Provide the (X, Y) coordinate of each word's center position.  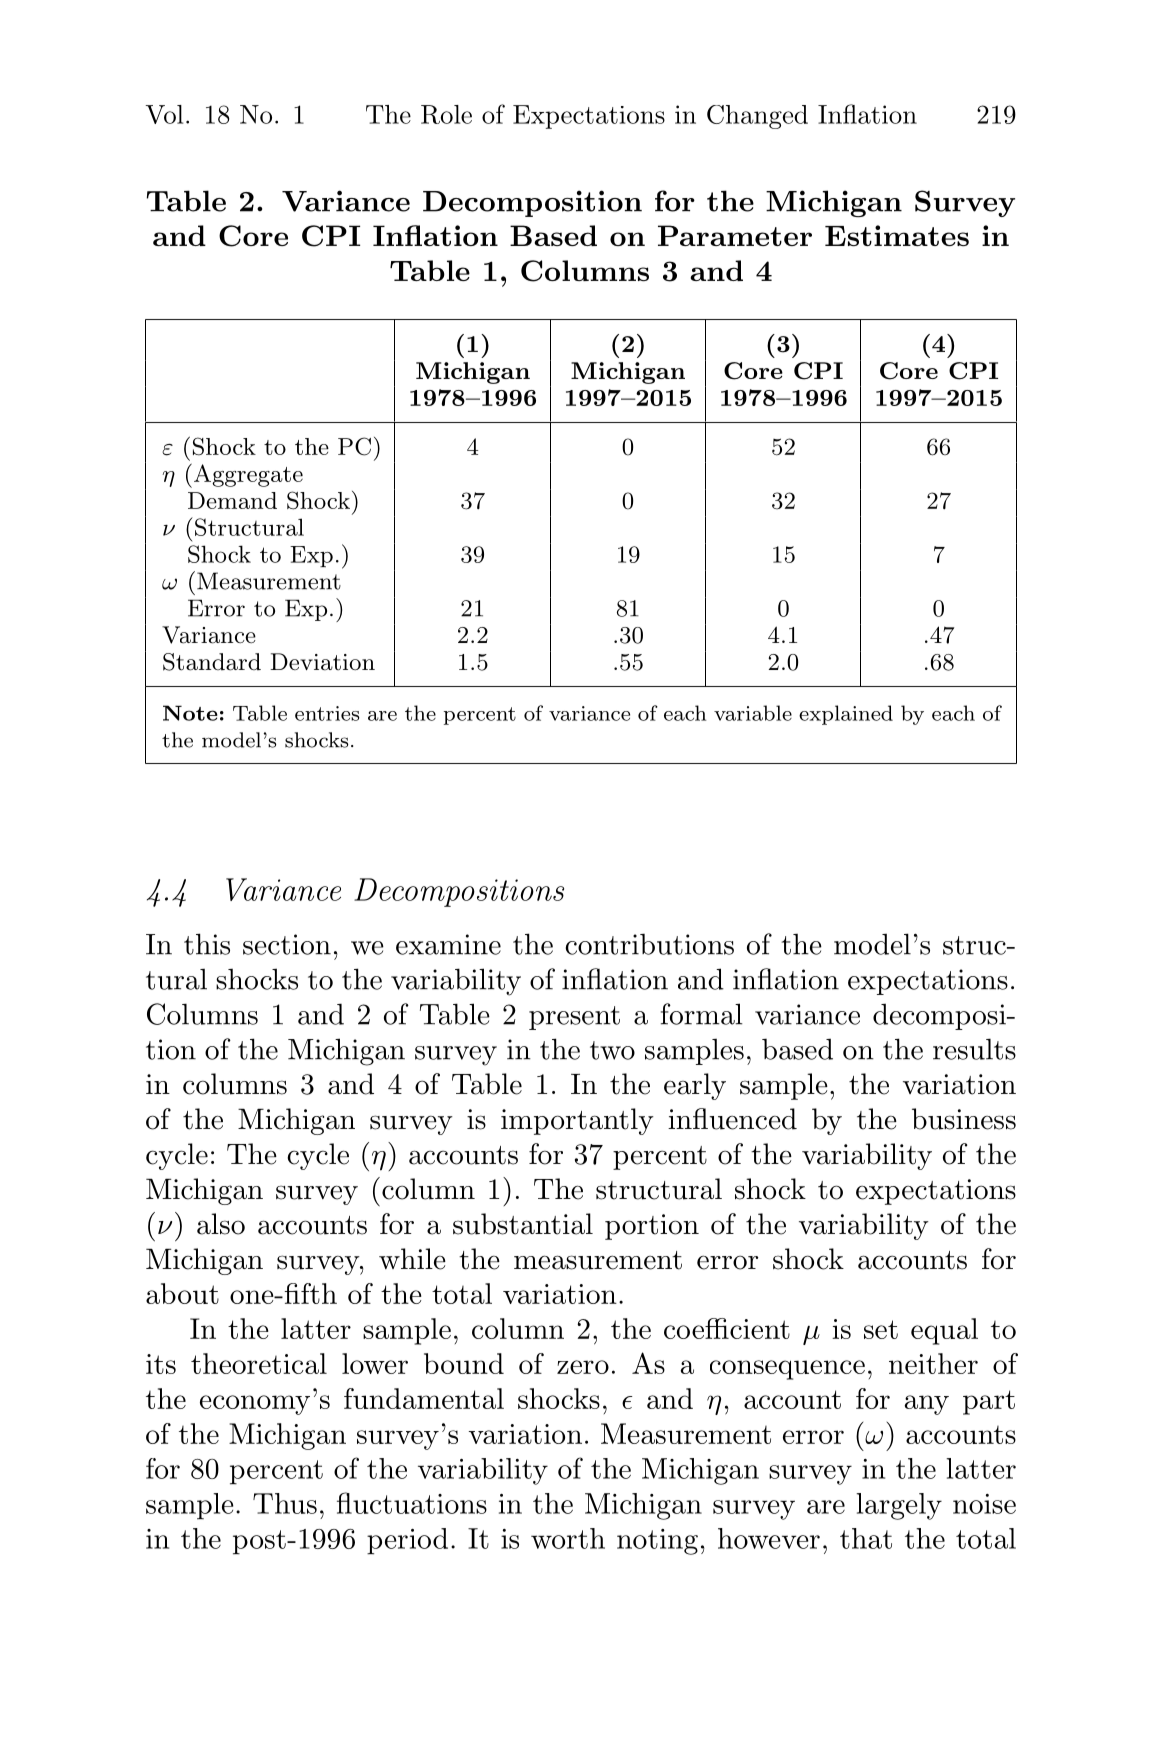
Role (446, 114)
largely (899, 1506)
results (974, 1049)
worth (568, 1538)
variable (753, 713)
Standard (212, 662)
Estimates (897, 235)
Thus (285, 1503)
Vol (164, 114)
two (612, 1050)
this (207, 944)
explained (846, 715)
